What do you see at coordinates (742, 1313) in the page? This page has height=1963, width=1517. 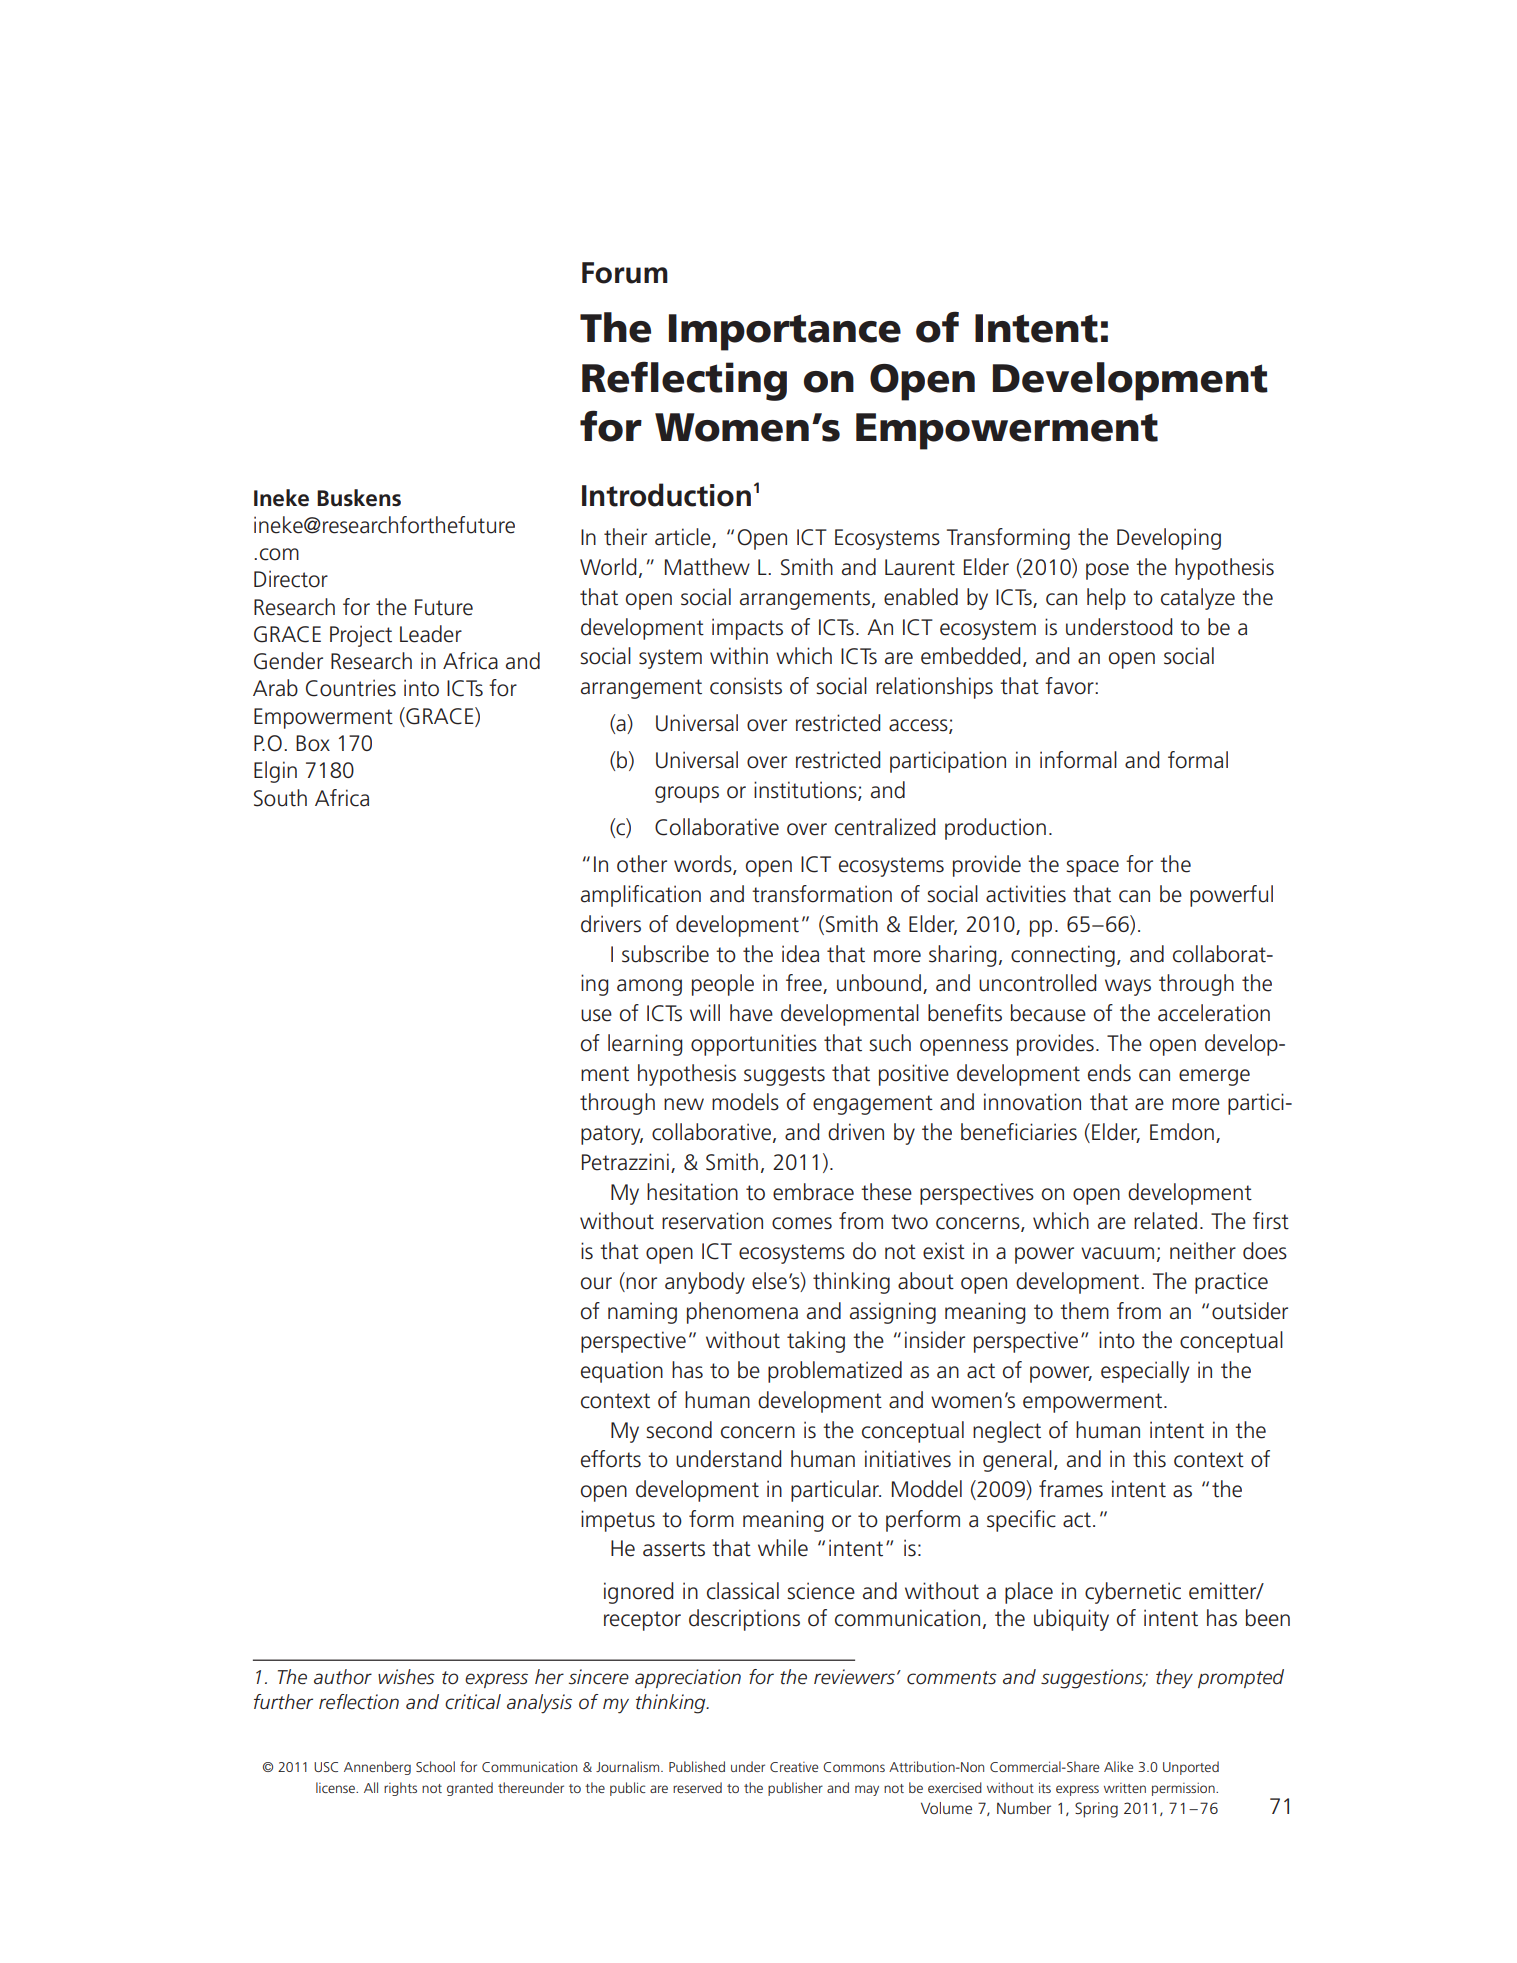 I see `phenomena` at bounding box center [742, 1313].
